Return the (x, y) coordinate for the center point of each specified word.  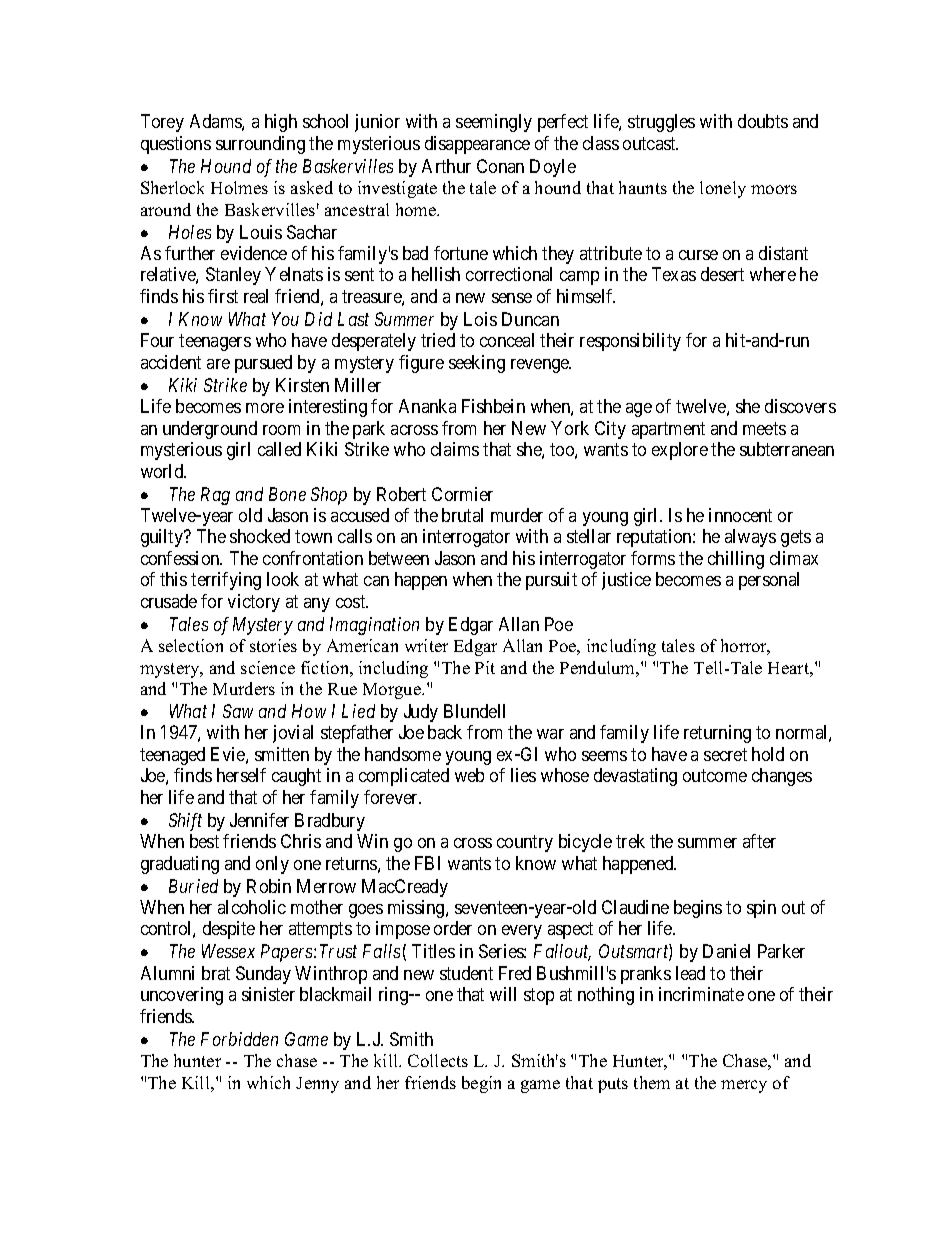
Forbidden (239, 1039)
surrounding (260, 145)
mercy (744, 1086)
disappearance (477, 145)
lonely (723, 189)
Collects (438, 1060)
